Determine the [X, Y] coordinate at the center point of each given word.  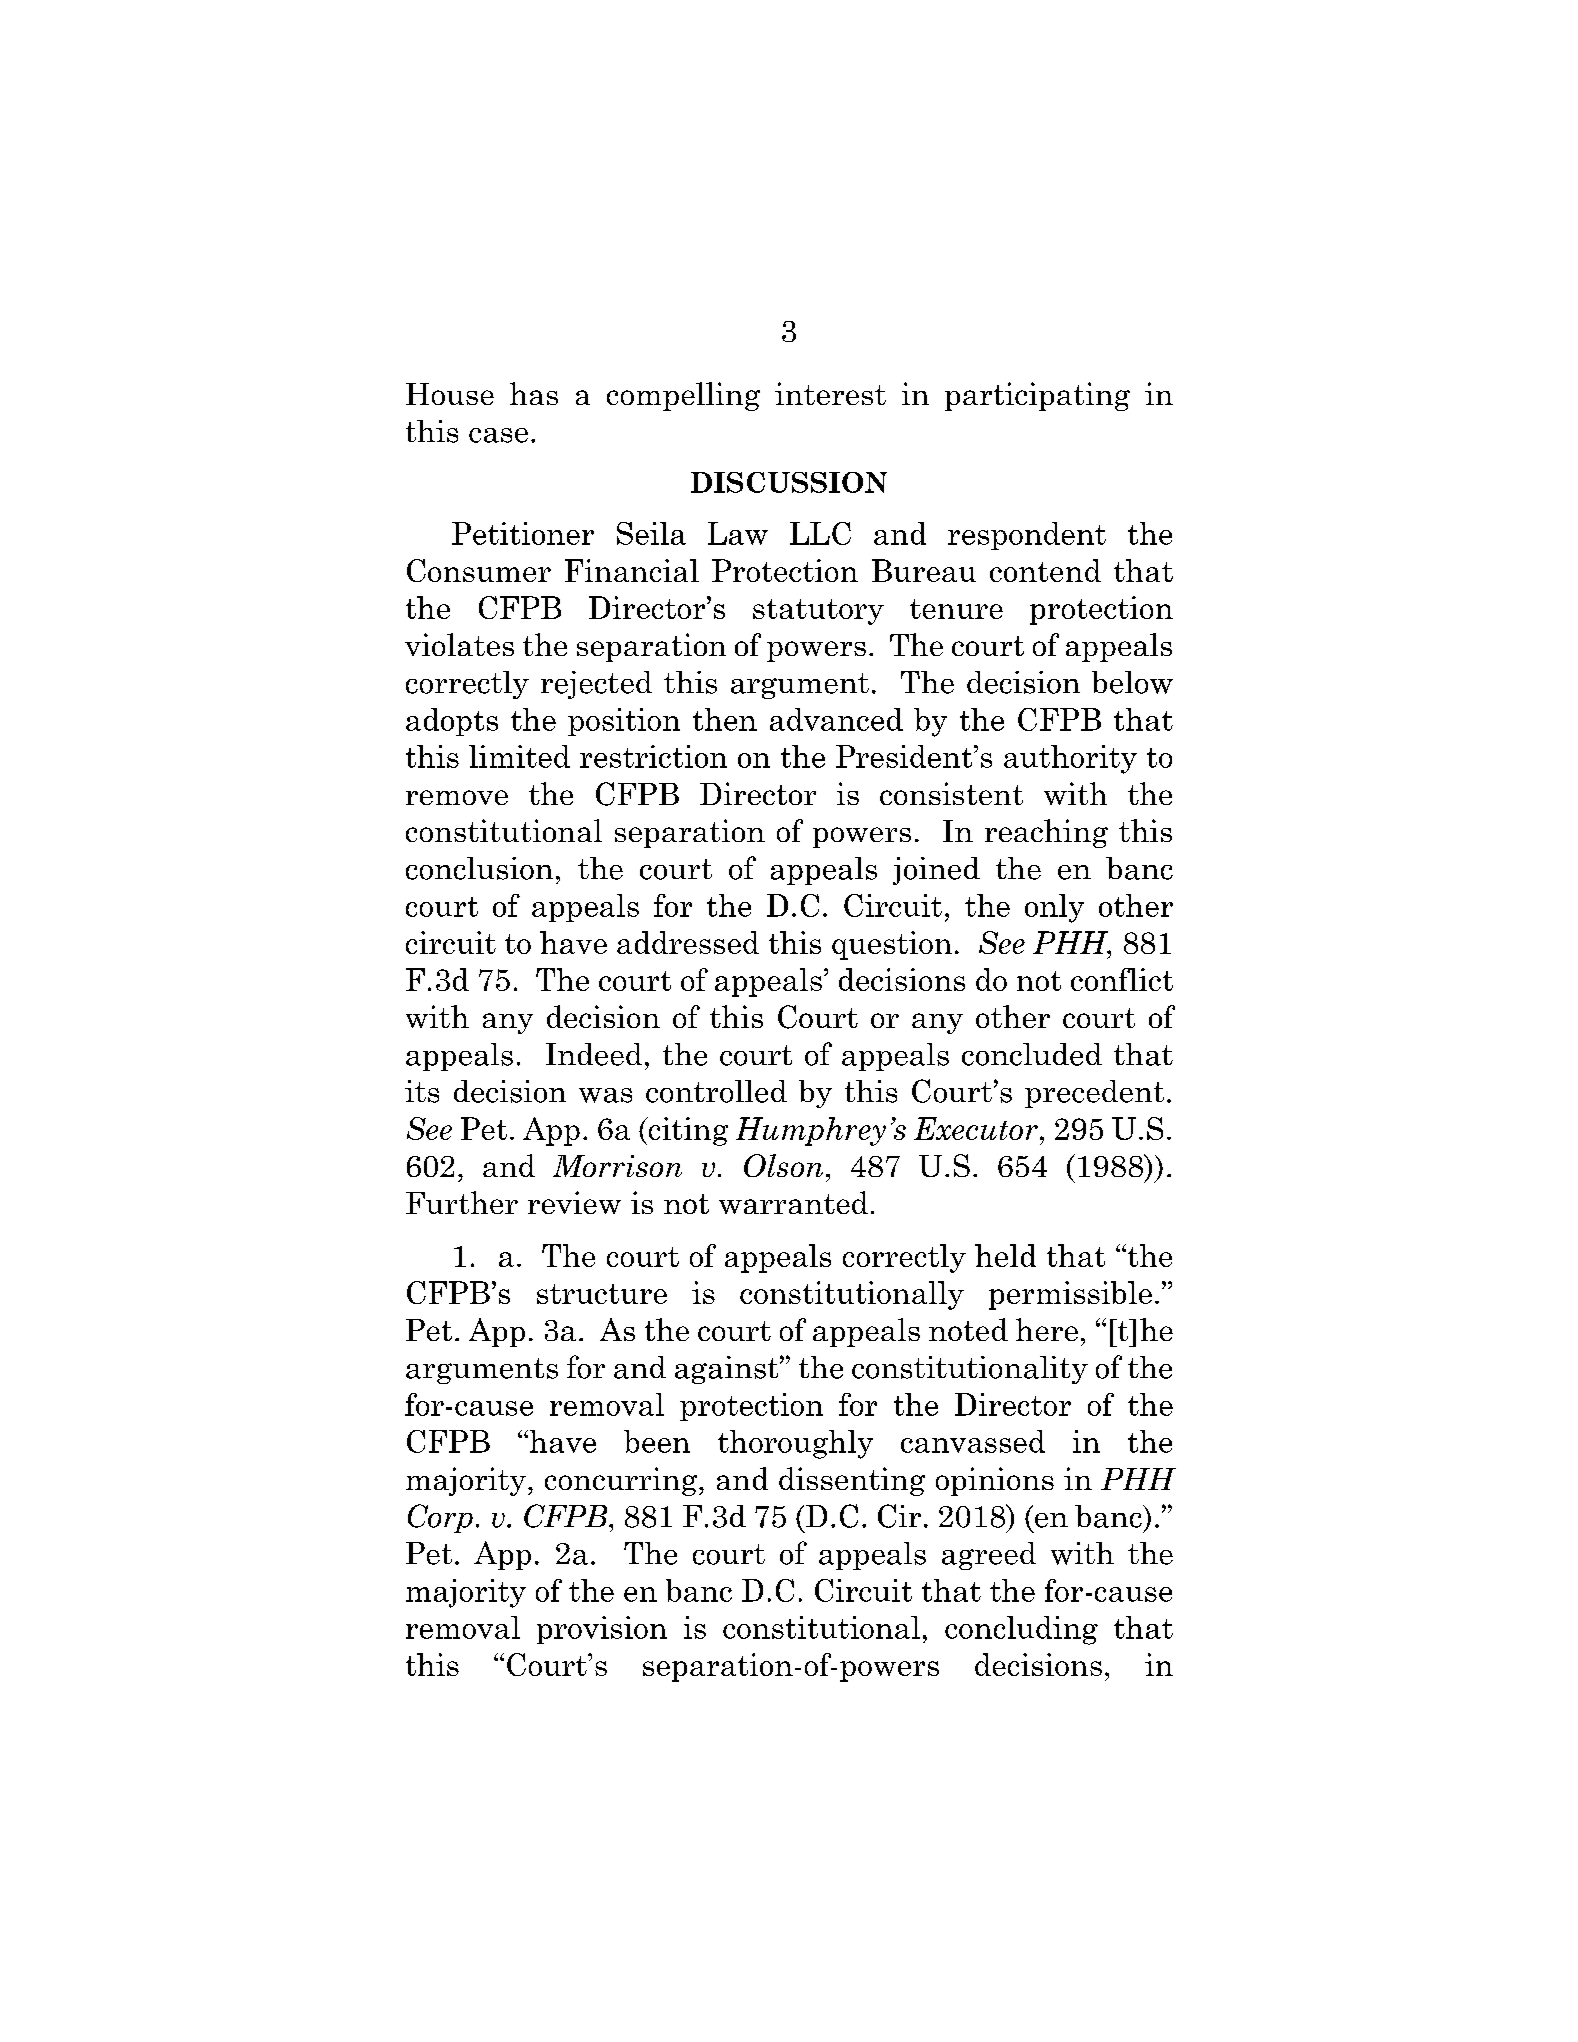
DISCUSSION [789, 482]
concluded [1032, 1054]
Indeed [594, 1054]
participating [1037, 396]
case [498, 435]
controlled [716, 1091]
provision [602, 1630]
